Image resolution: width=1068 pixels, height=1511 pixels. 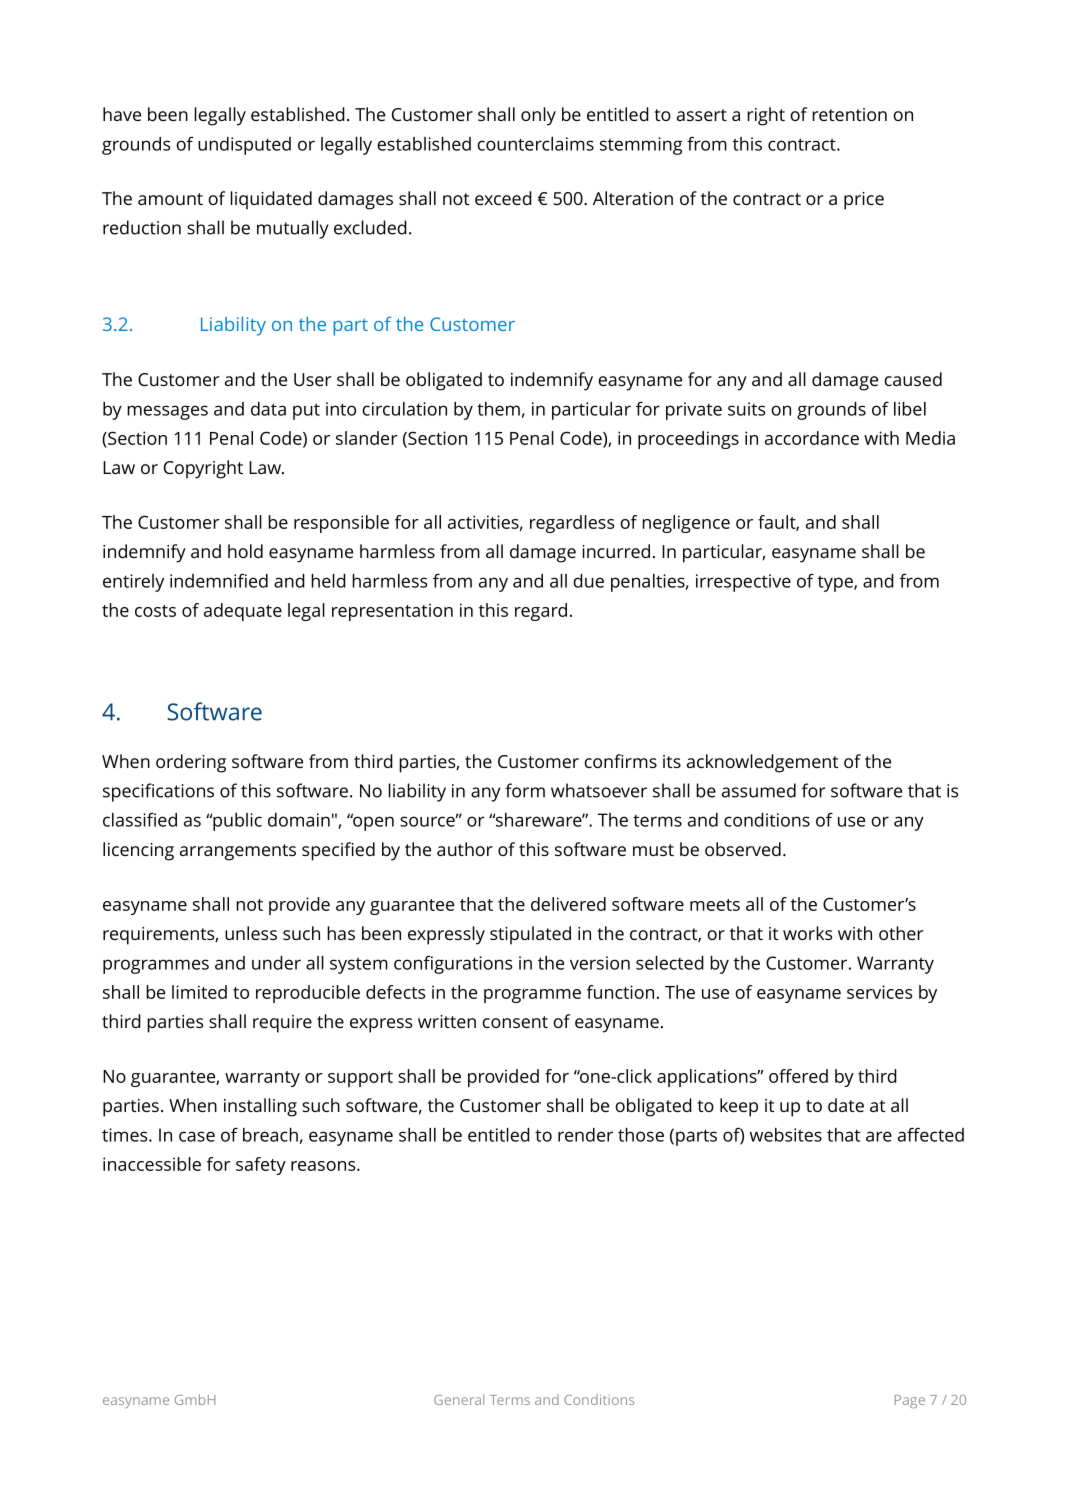 I want to click on render, so click(x=585, y=1135).
